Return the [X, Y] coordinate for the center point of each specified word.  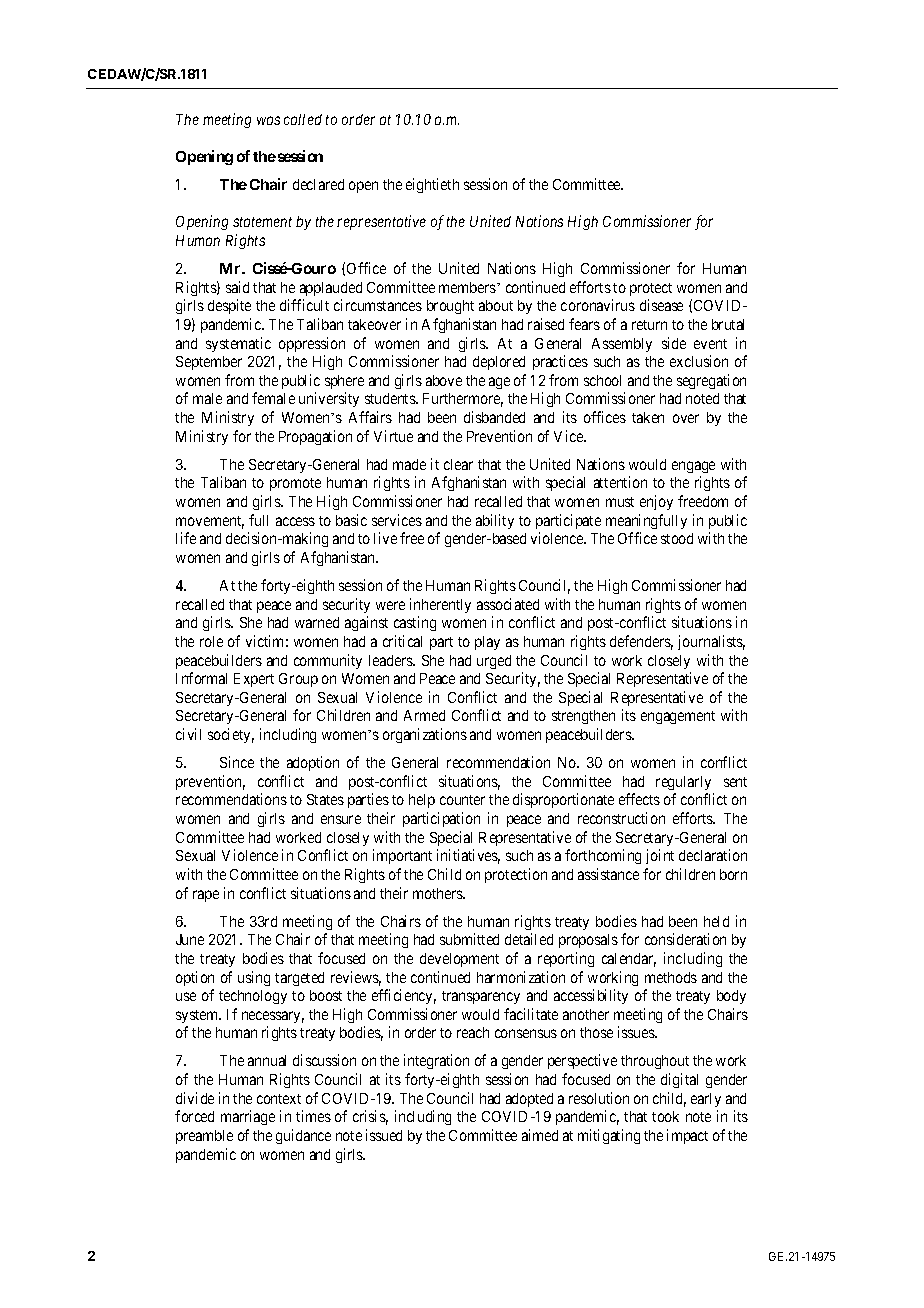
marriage [248, 1117]
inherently [440, 605]
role [211, 641]
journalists [711, 642]
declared [318, 184]
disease [661, 305]
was [268, 120]
